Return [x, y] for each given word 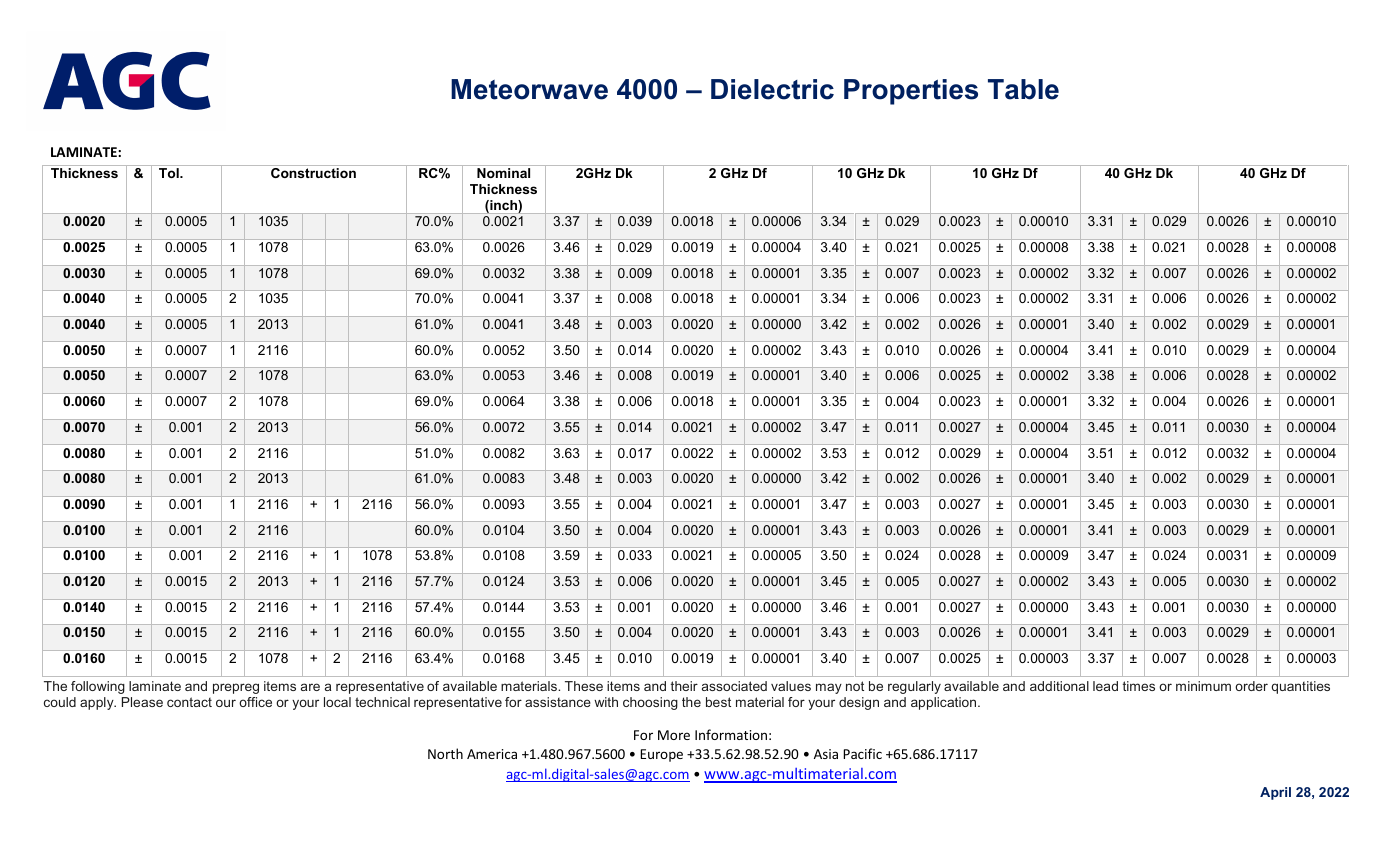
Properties [911, 92]
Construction [313, 173]
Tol [170, 173]
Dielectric [772, 89]
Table [1023, 89]
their [684, 686]
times [1139, 686]
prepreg [236, 688]
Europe [661, 755]
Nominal [503, 173]
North [445, 753]
